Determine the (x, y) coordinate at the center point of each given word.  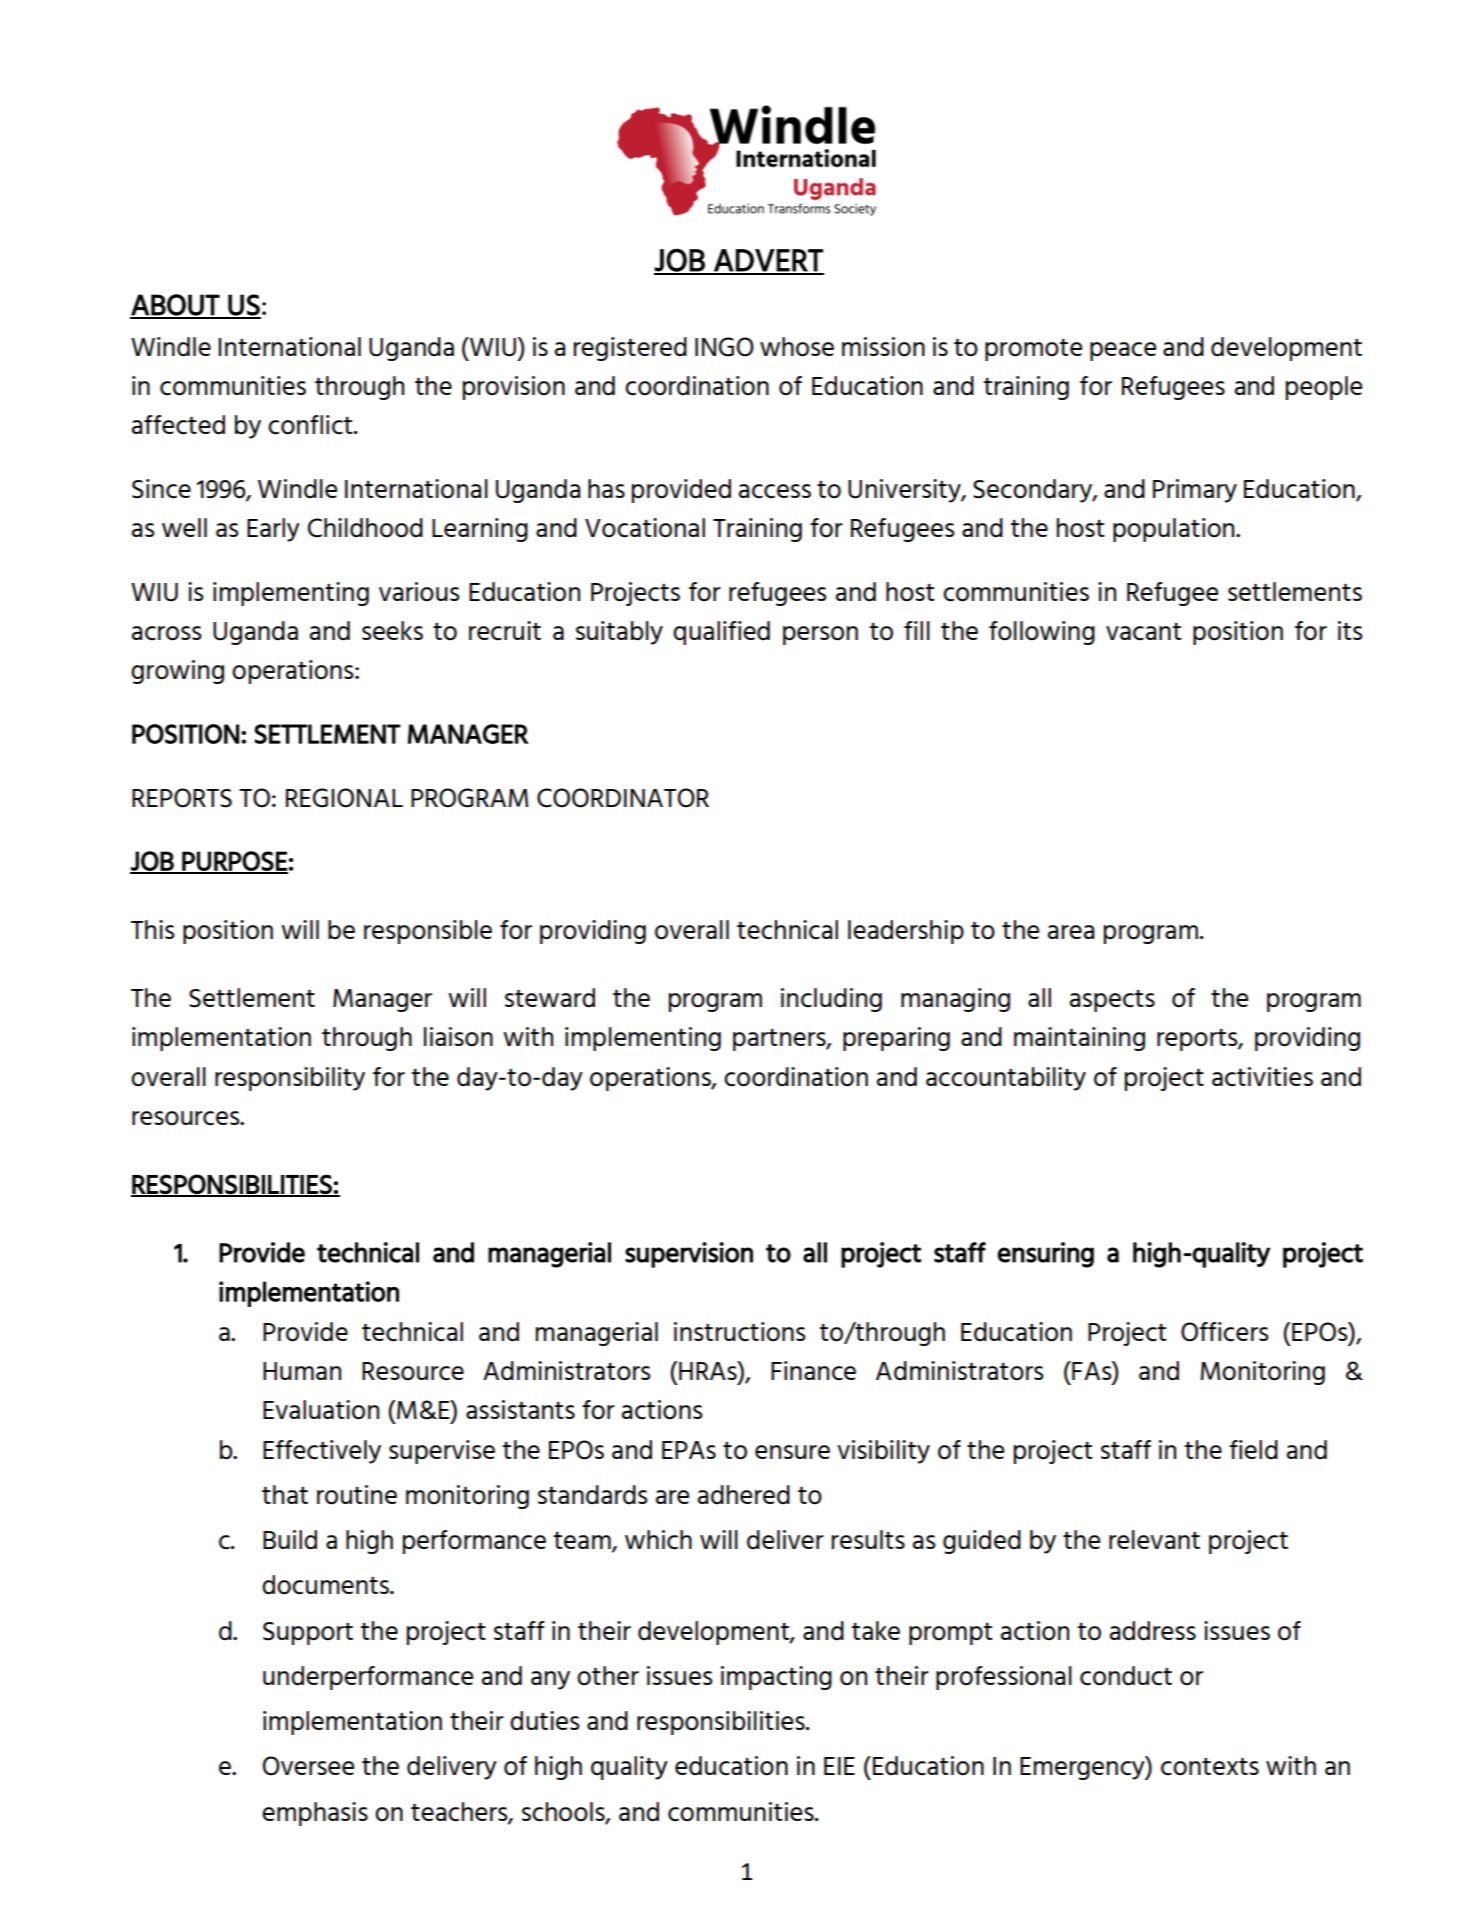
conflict (311, 425)
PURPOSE (234, 862)
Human (302, 1371)
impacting (776, 1678)
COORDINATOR (623, 798)
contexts (1210, 1767)
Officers (1225, 1332)
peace (1123, 351)
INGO (724, 347)
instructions (740, 1332)
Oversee (308, 1766)
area (1071, 932)
